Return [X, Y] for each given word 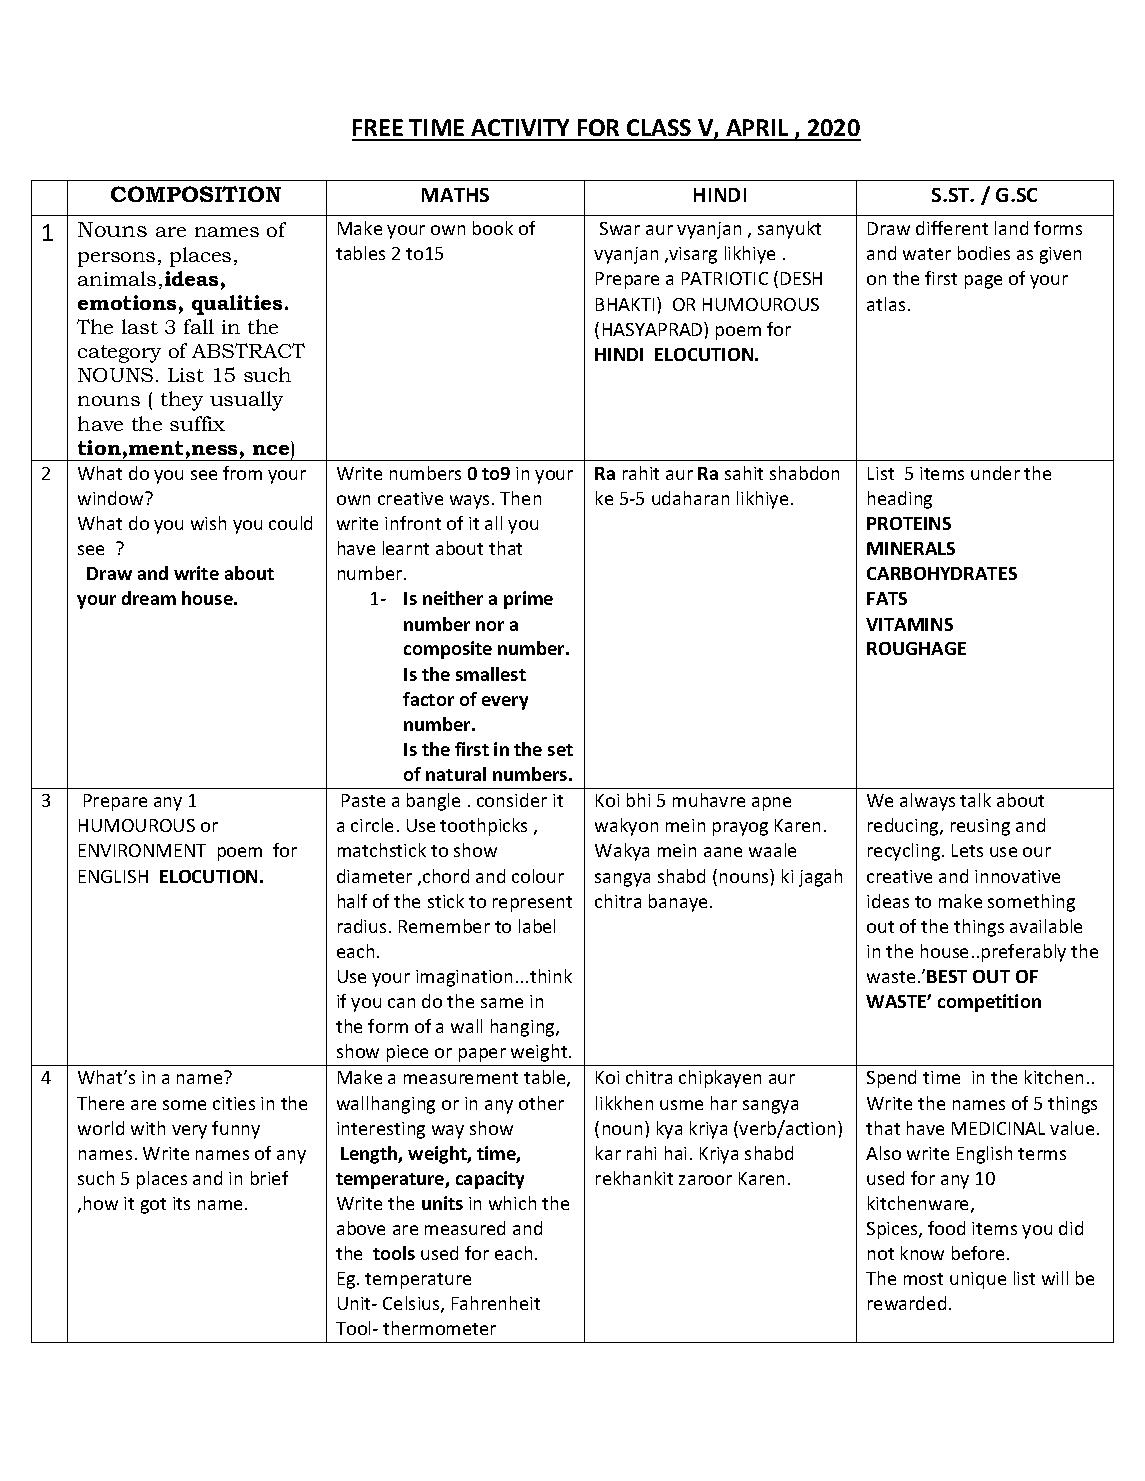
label [537, 926]
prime [528, 600]
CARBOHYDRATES [942, 573]
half [352, 901]
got [153, 1206]
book [493, 228]
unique [978, 1280]
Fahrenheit [496, 1303]
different [952, 228]
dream [149, 598]
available [1046, 926]
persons [116, 259]
